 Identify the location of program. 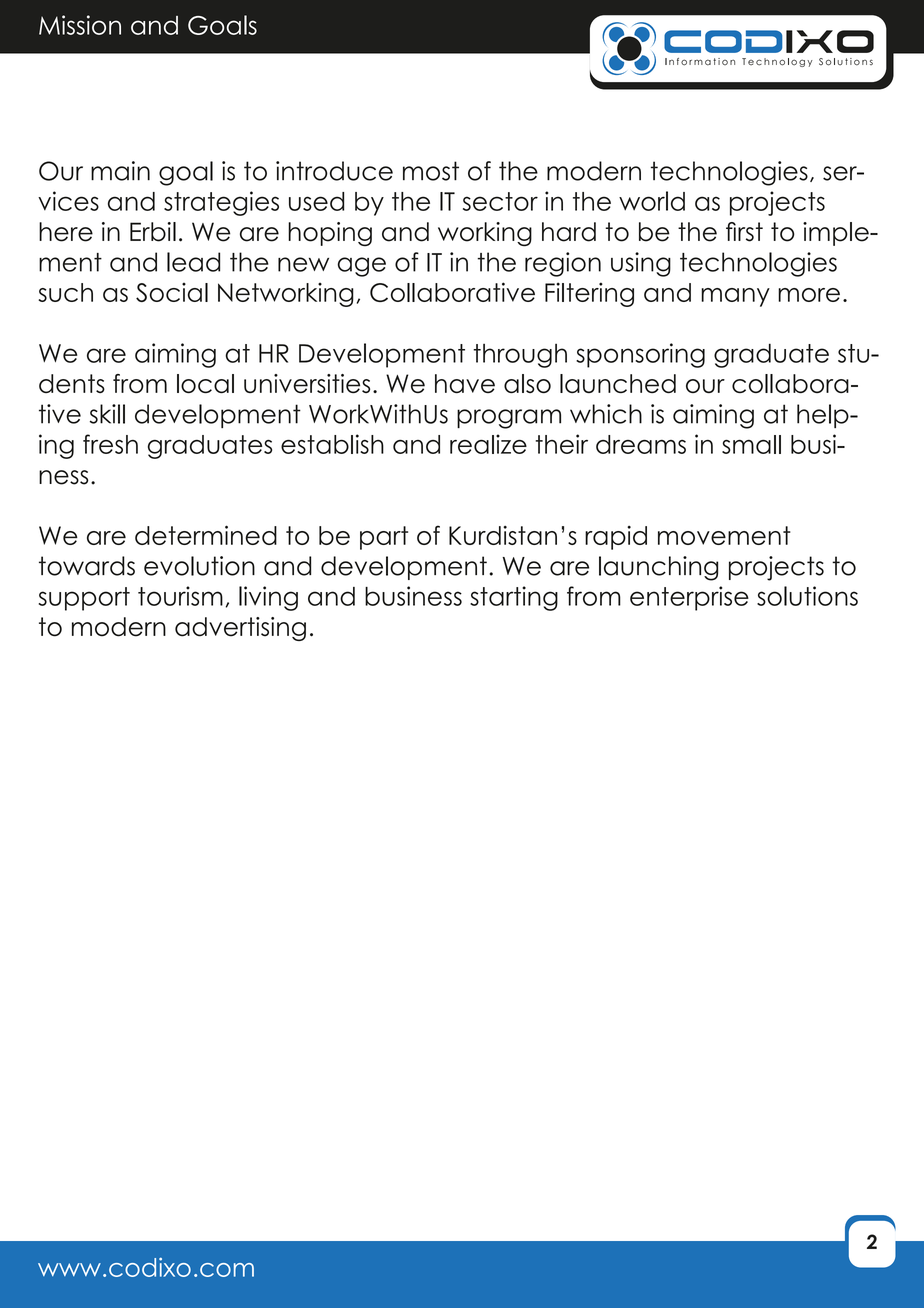
(509, 419).
